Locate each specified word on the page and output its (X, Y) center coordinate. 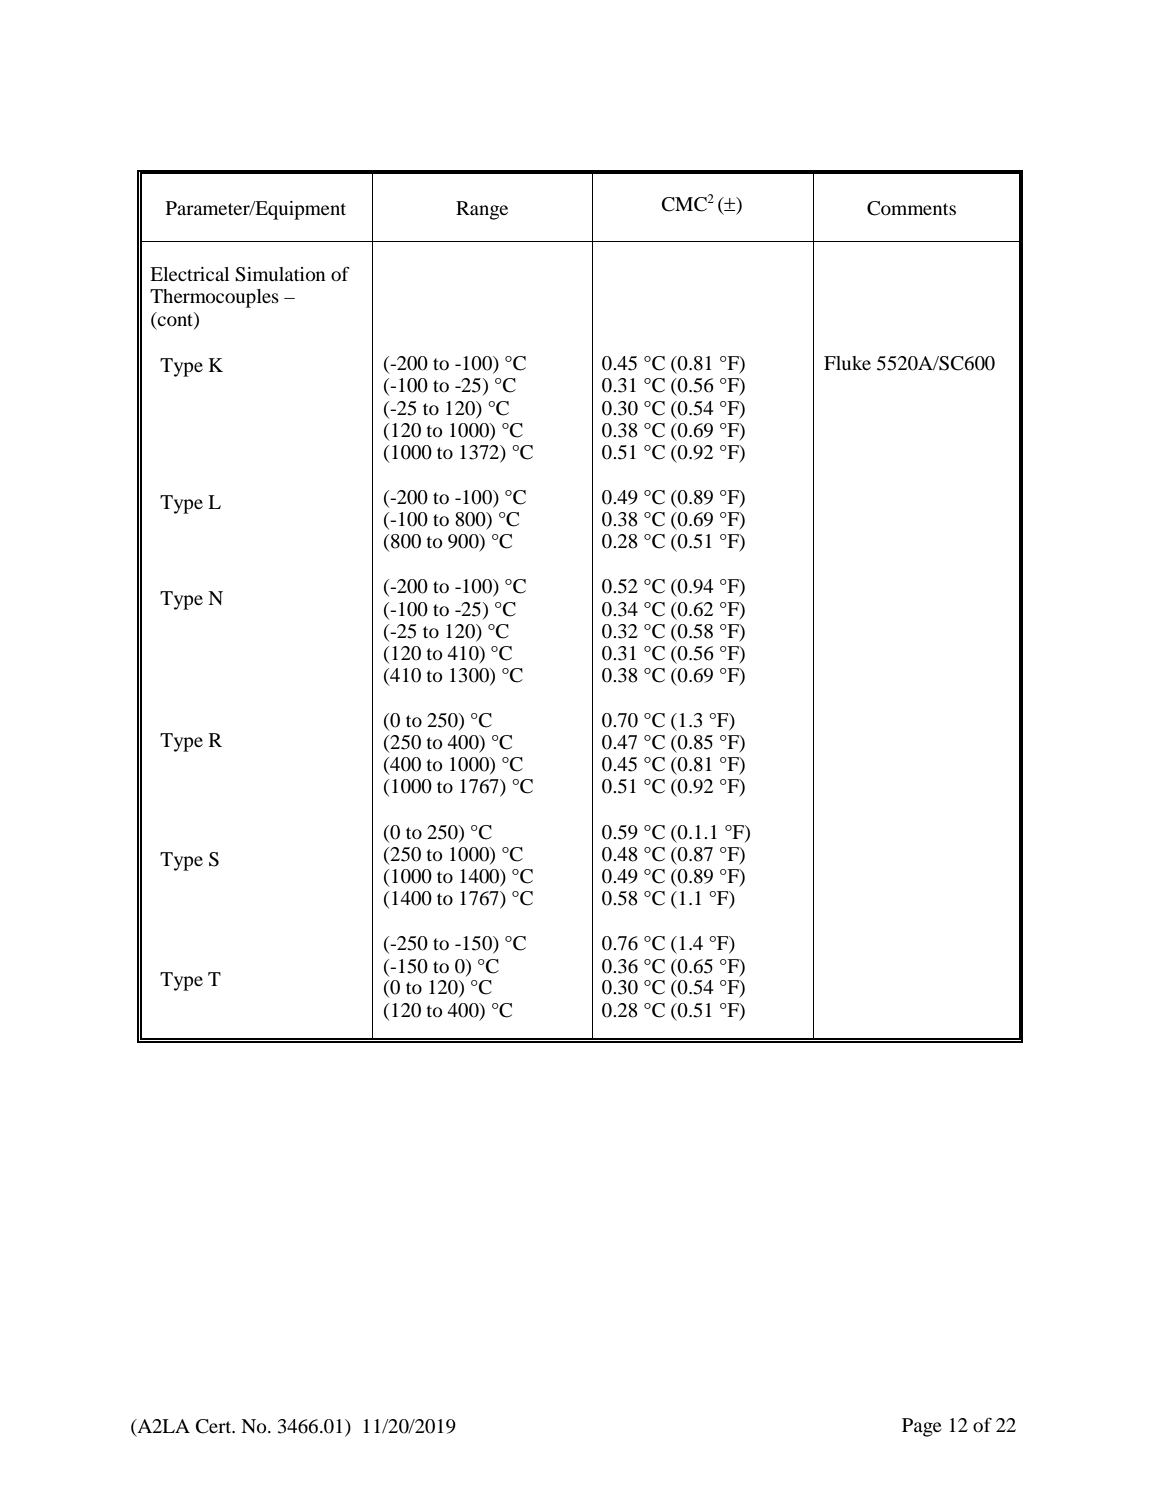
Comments (911, 208)
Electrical (189, 274)
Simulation (280, 274)
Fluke (847, 363)
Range (482, 210)
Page (922, 1427)
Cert (215, 1426)
